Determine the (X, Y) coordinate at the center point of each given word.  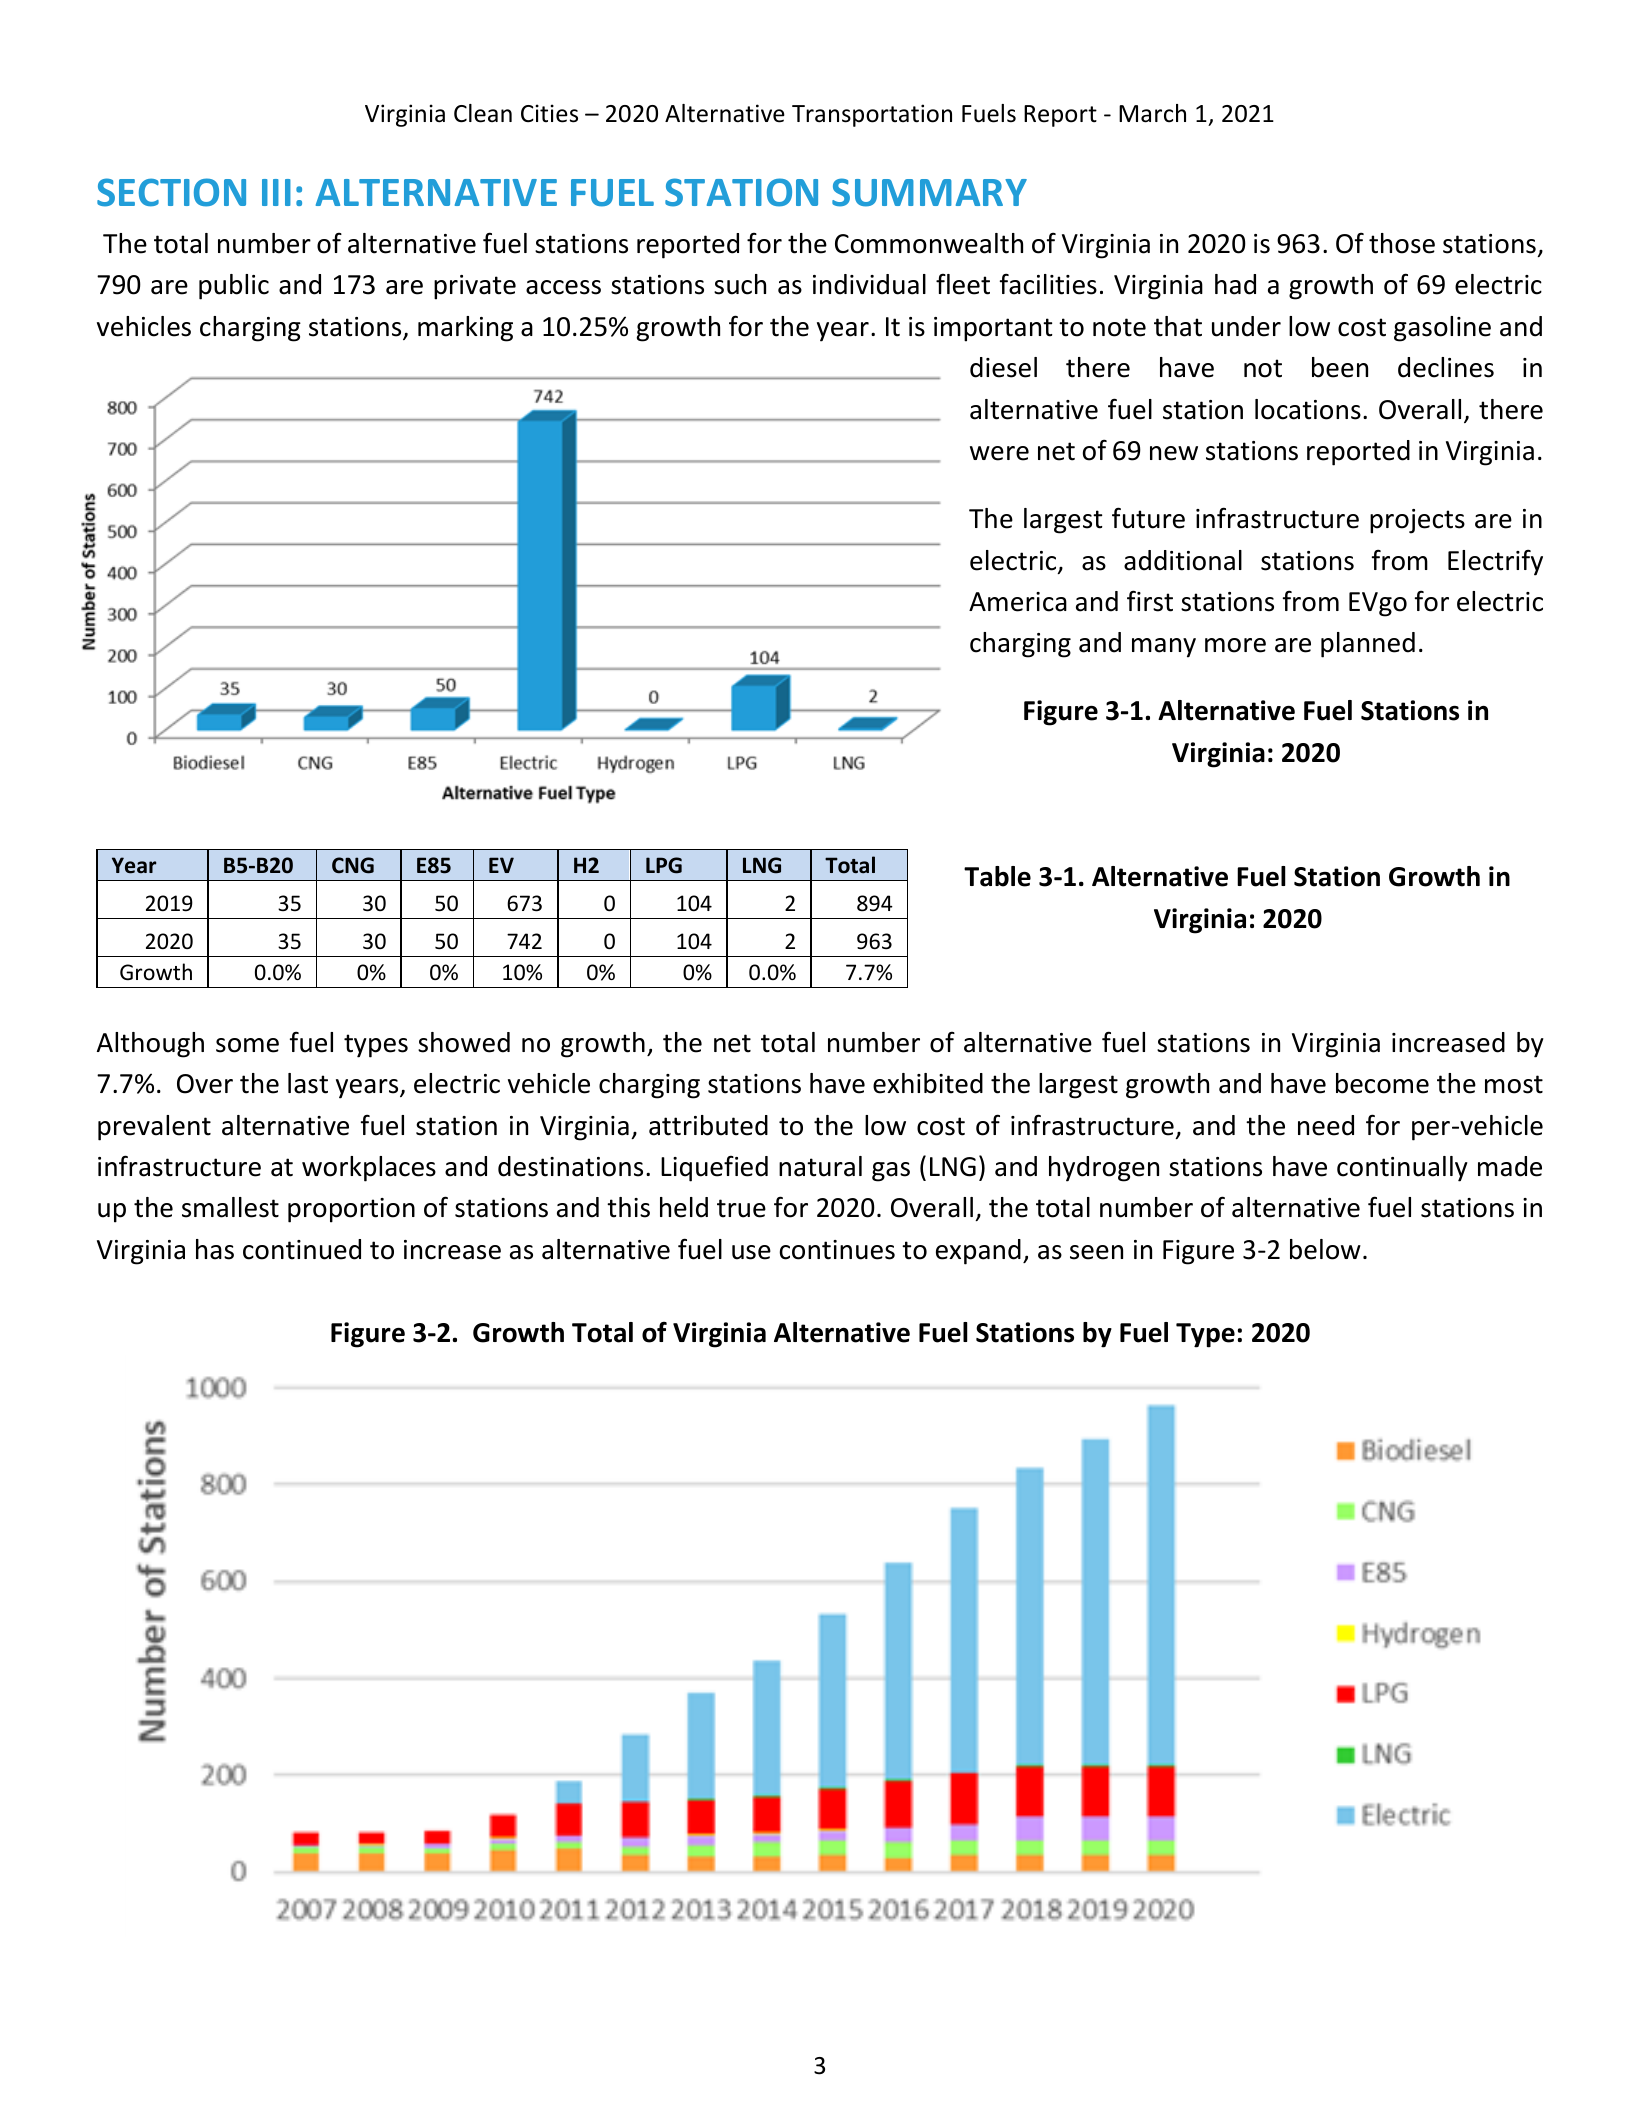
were (999, 453)
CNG (353, 865)
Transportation (872, 115)
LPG (664, 865)
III (276, 192)
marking (465, 329)
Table (997, 876)
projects (1417, 521)
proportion (351, 1210)
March (1152, 113)
